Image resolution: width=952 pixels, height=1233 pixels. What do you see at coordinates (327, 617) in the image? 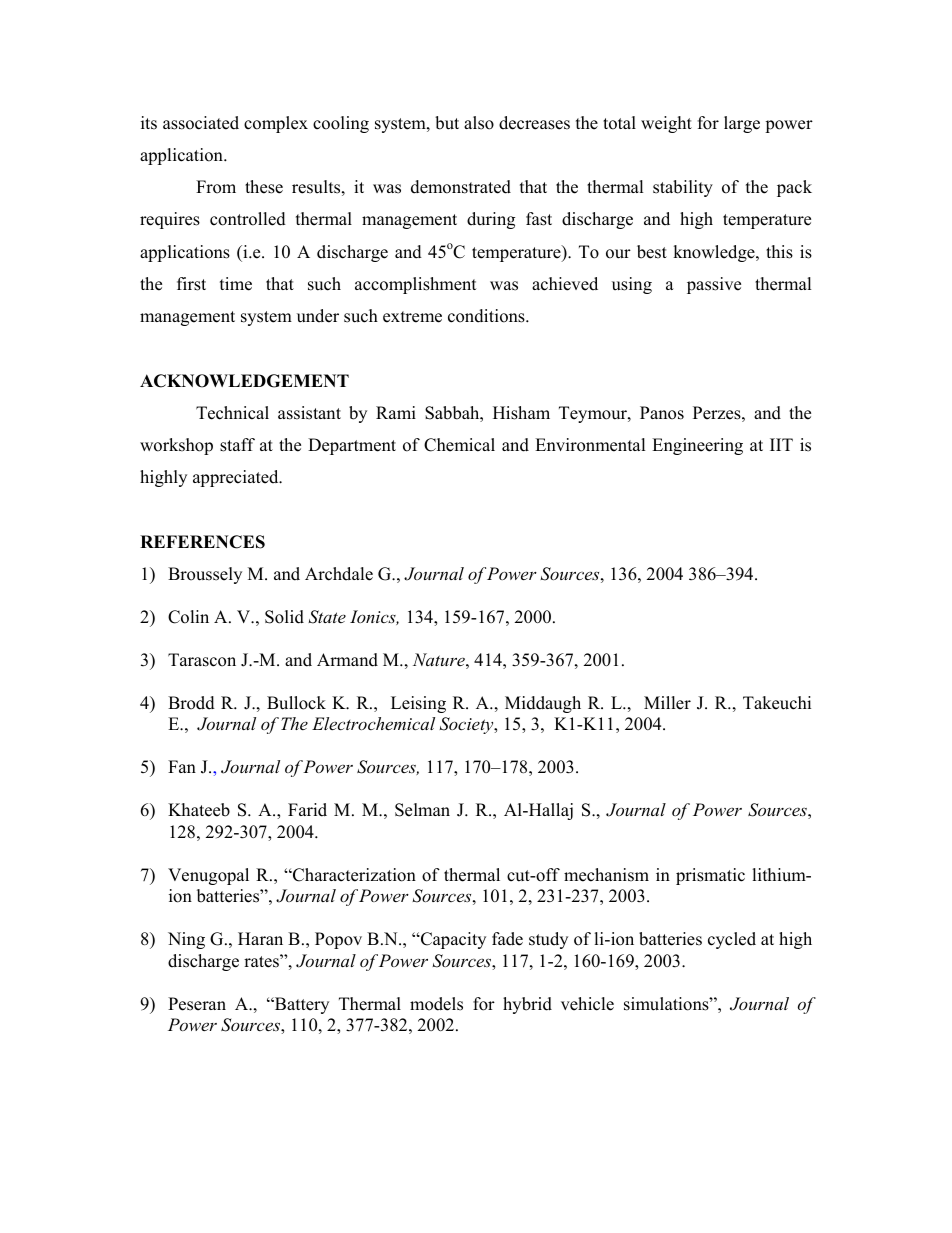
I see `State` at bounding box center [327, 617].
